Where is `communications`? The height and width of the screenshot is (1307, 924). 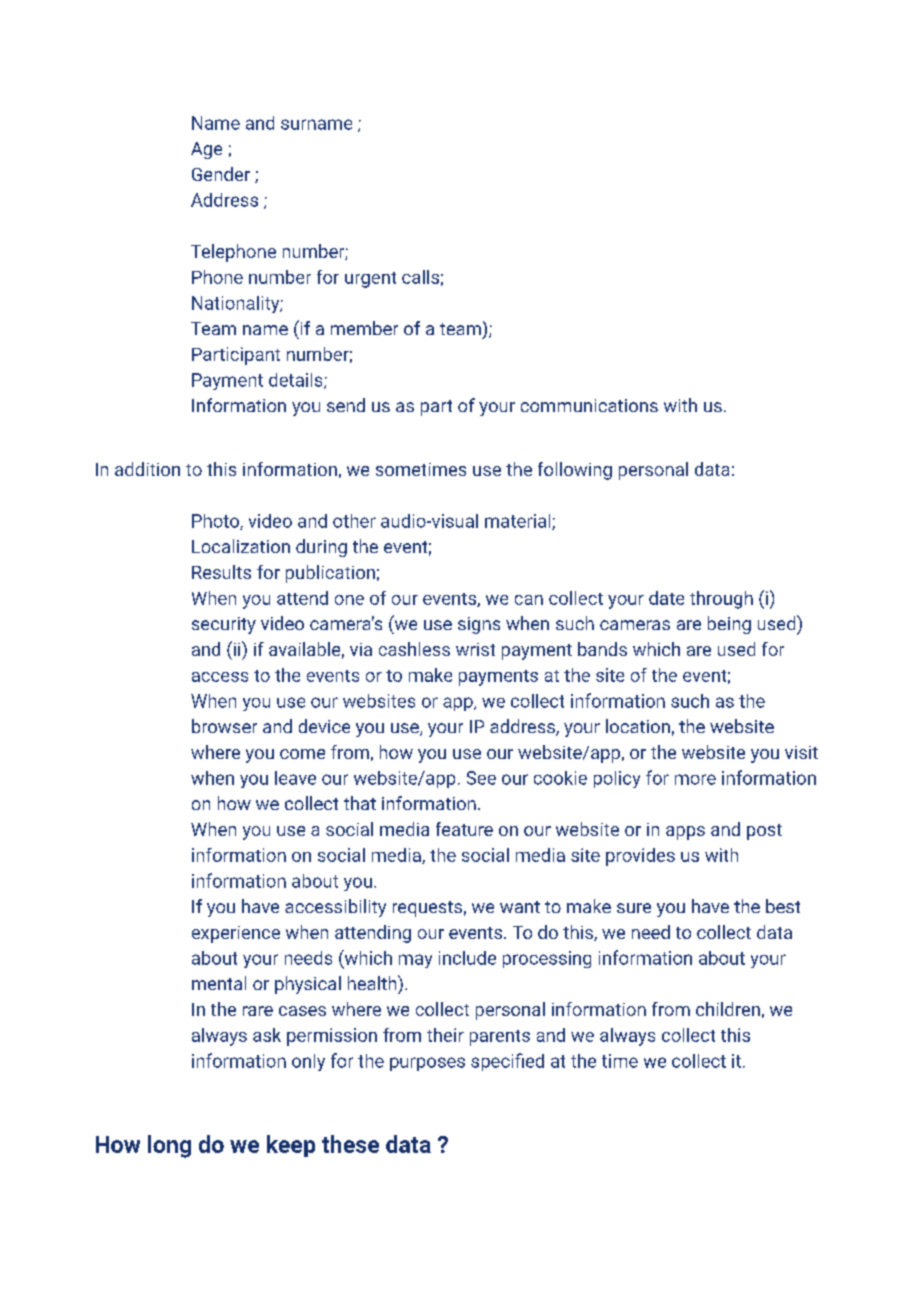 communications is located at coordinates (589, 405).
